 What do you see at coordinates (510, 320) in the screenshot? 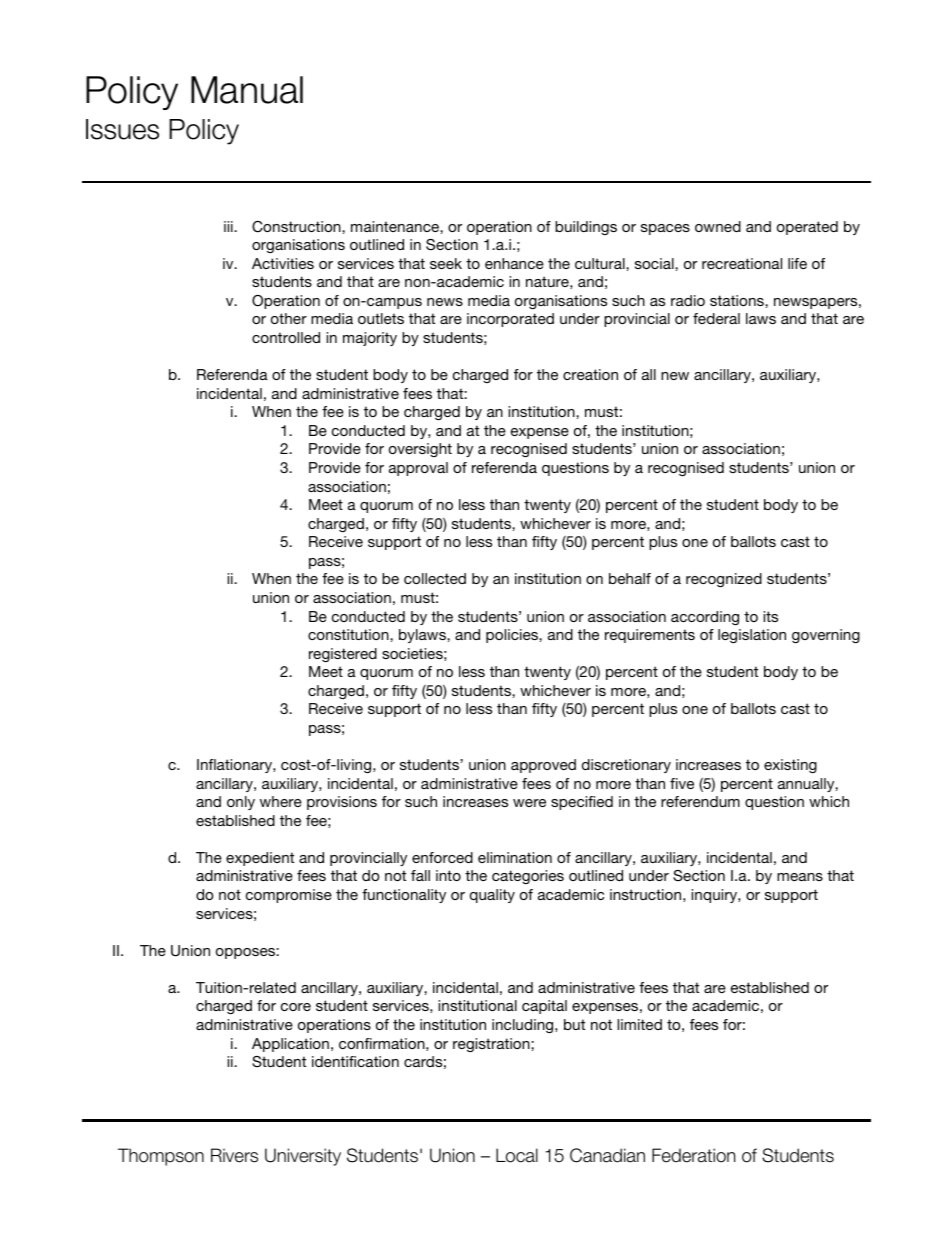
I see `incorporated` at bounding box center [510, 320].
